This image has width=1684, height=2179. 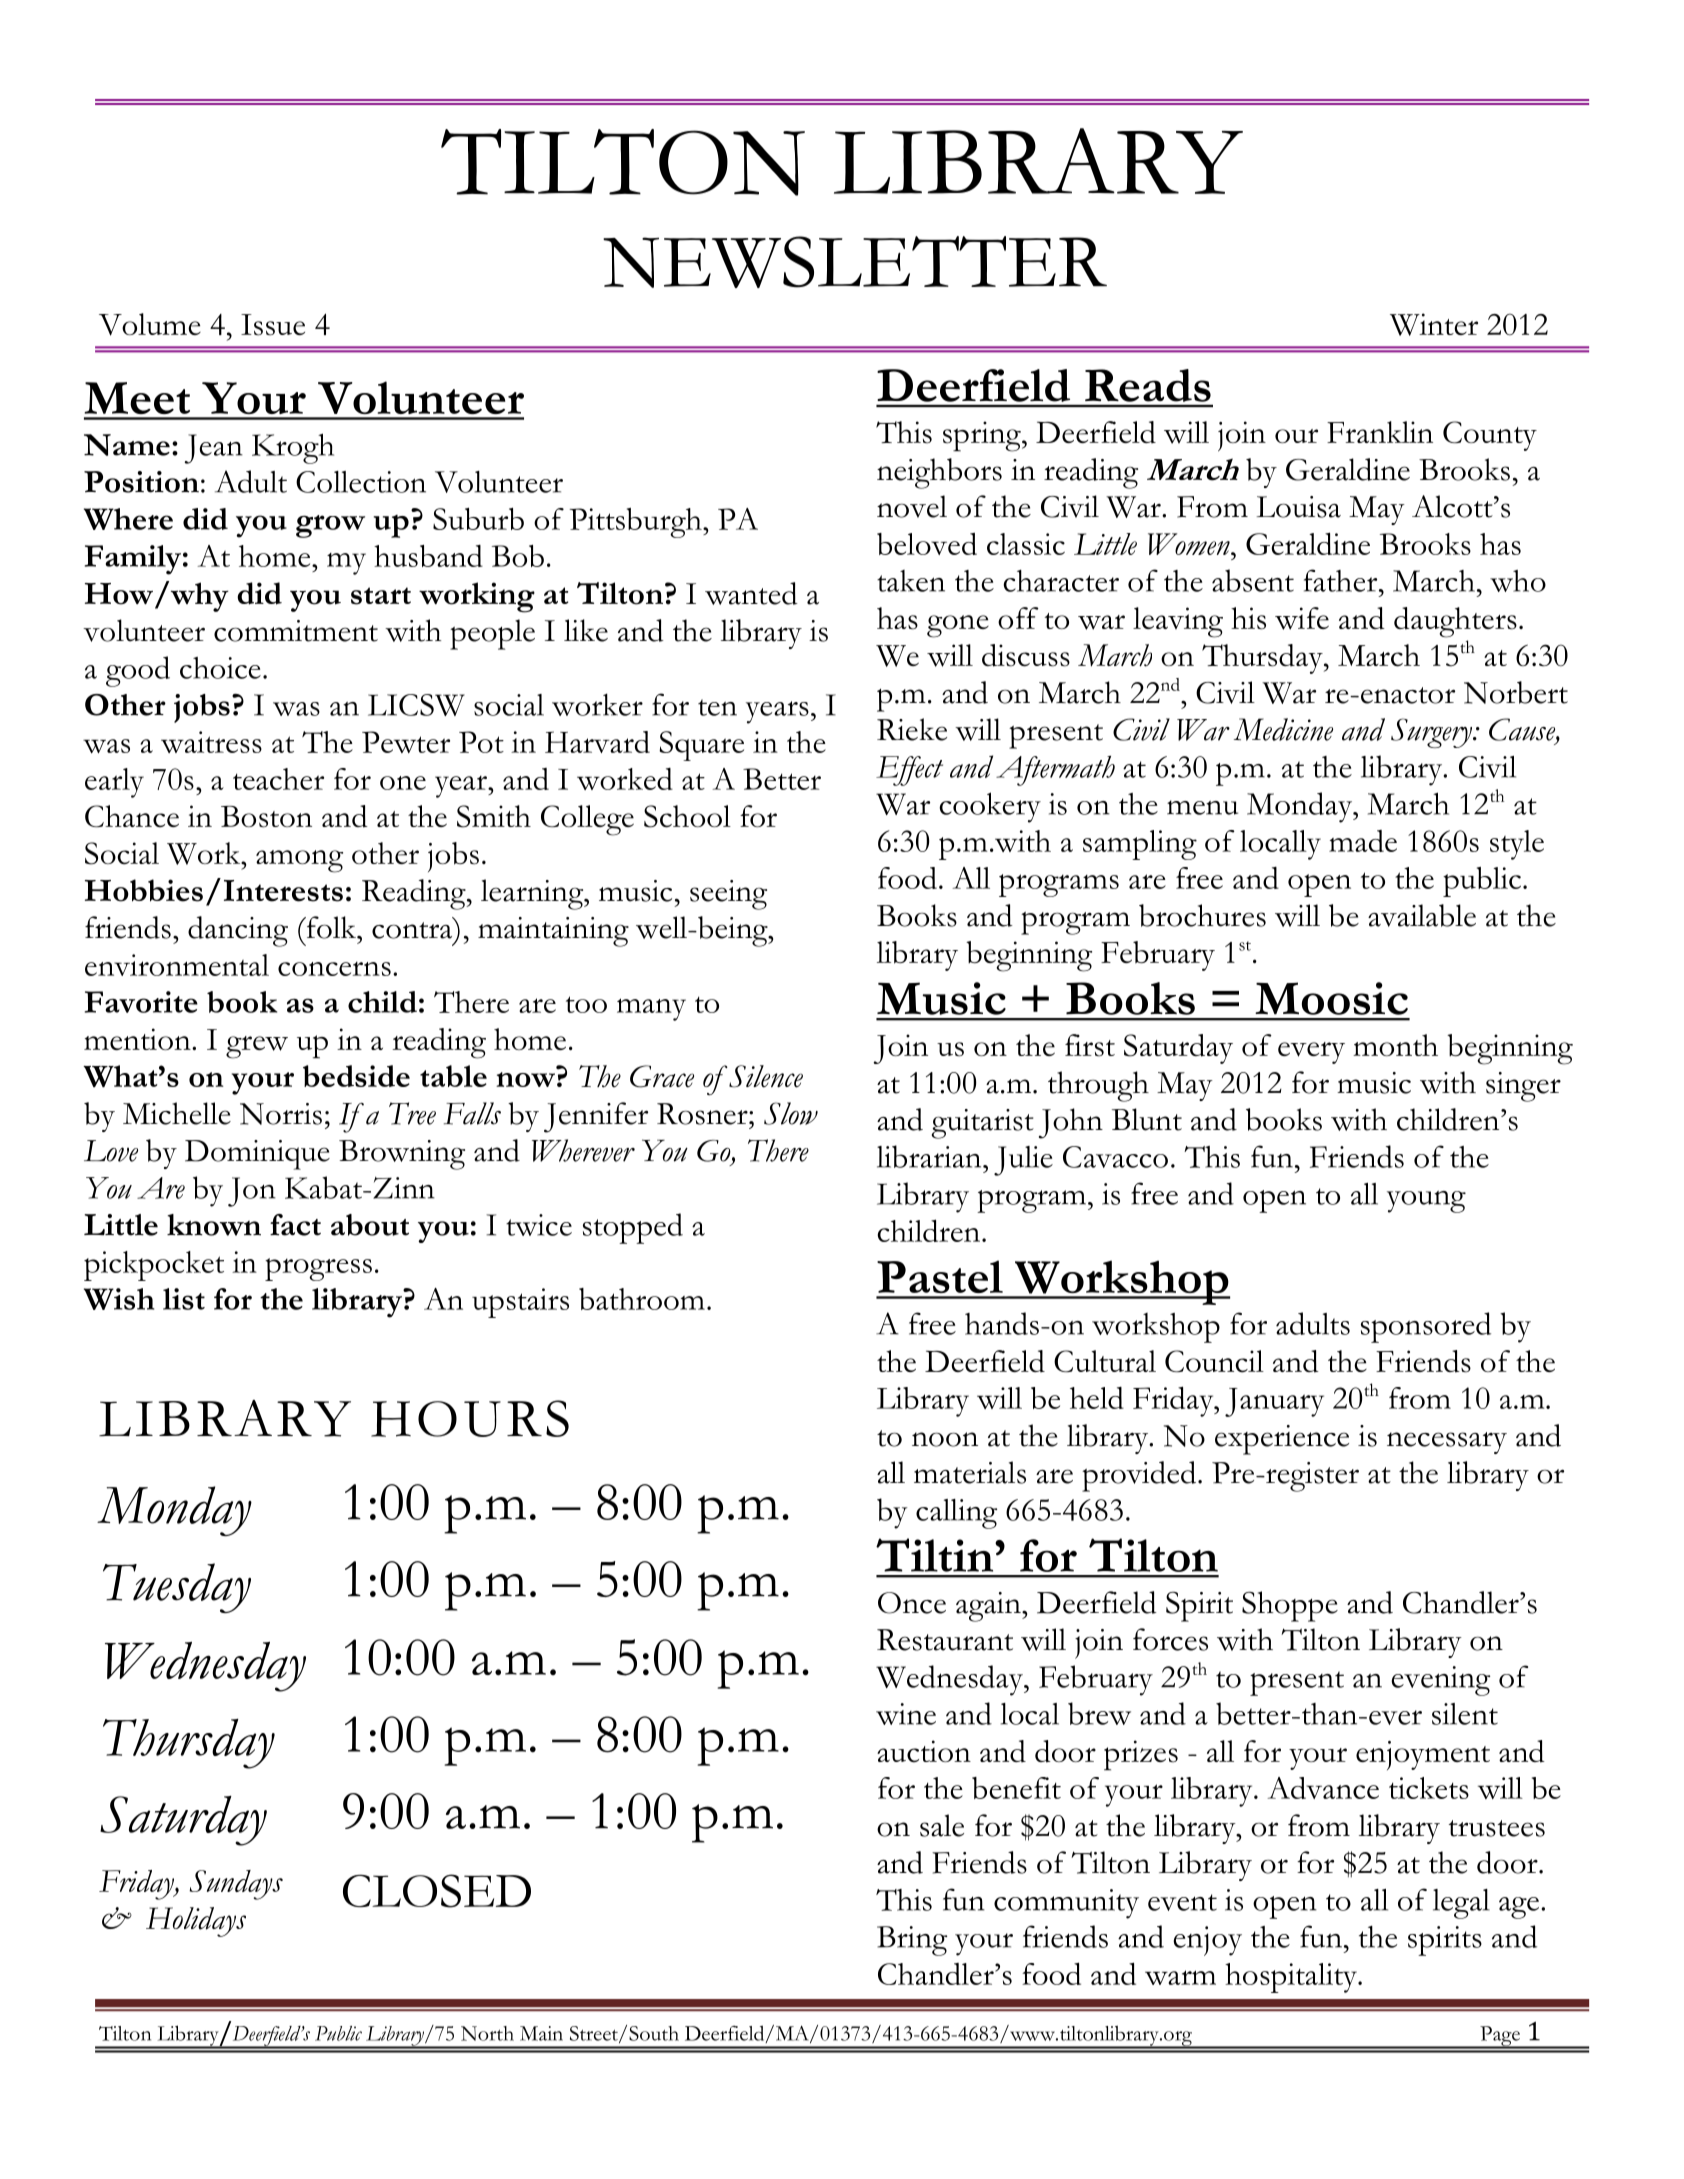 What do you see at coordinates (1363, 841) in the image?
I see `made` at bounding box center [1363, 841].
